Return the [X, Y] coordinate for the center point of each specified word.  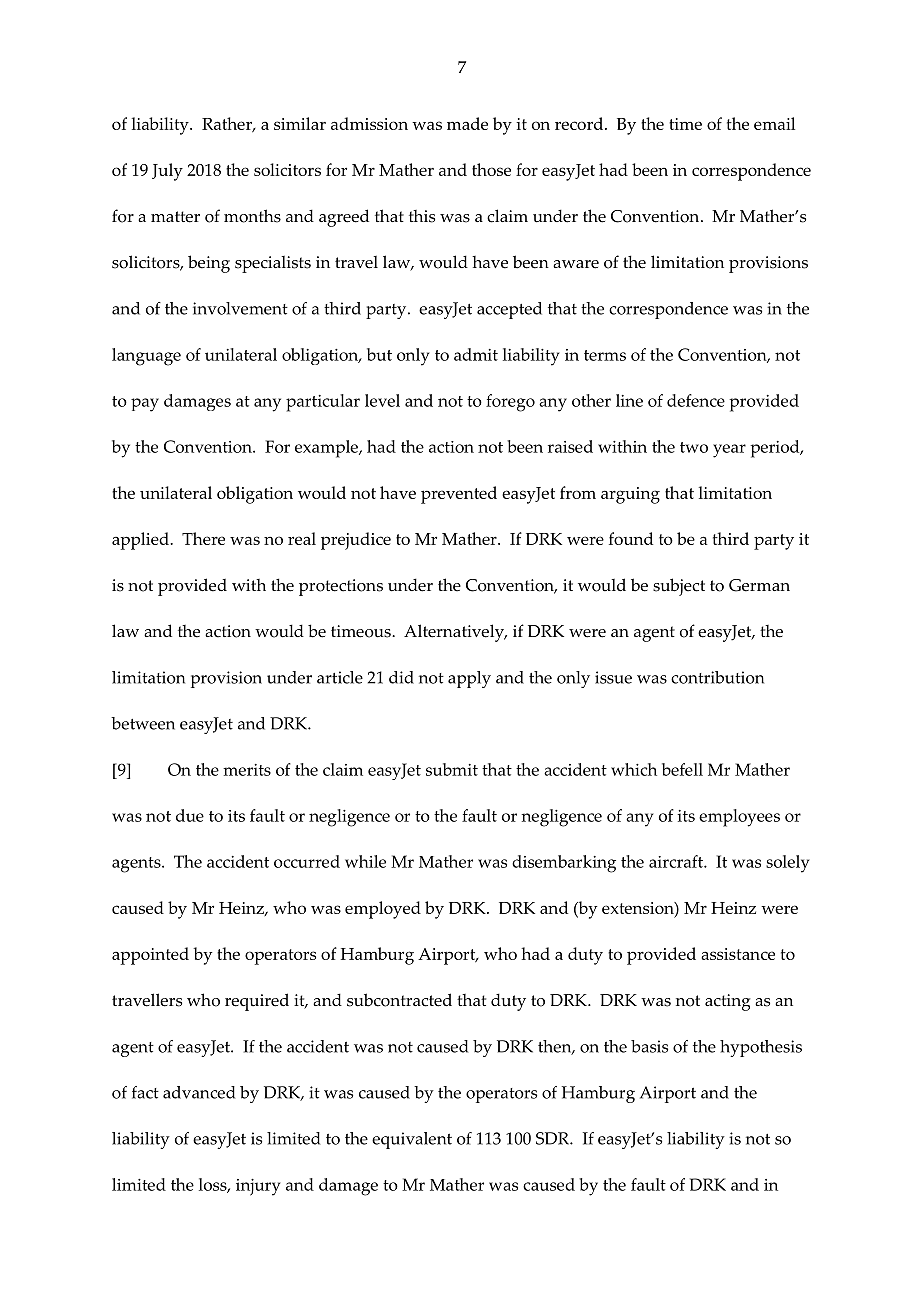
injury [258, 1187]
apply [469, 679]
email [774, 123]
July [167, 172]
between [143, 723]
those [491, 169]
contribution [717, 677]
